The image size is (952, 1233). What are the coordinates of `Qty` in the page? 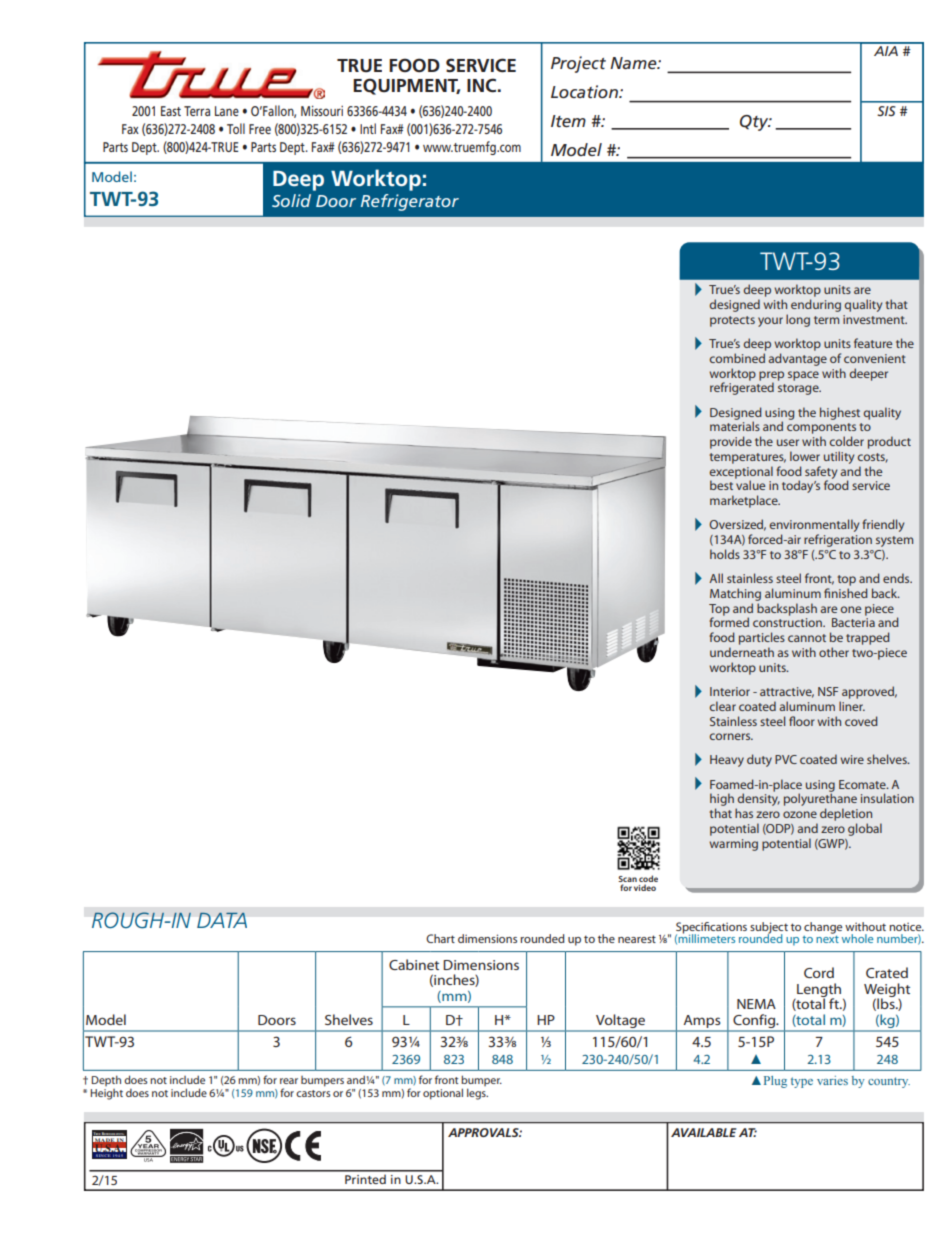 It's located at (755, 123).
